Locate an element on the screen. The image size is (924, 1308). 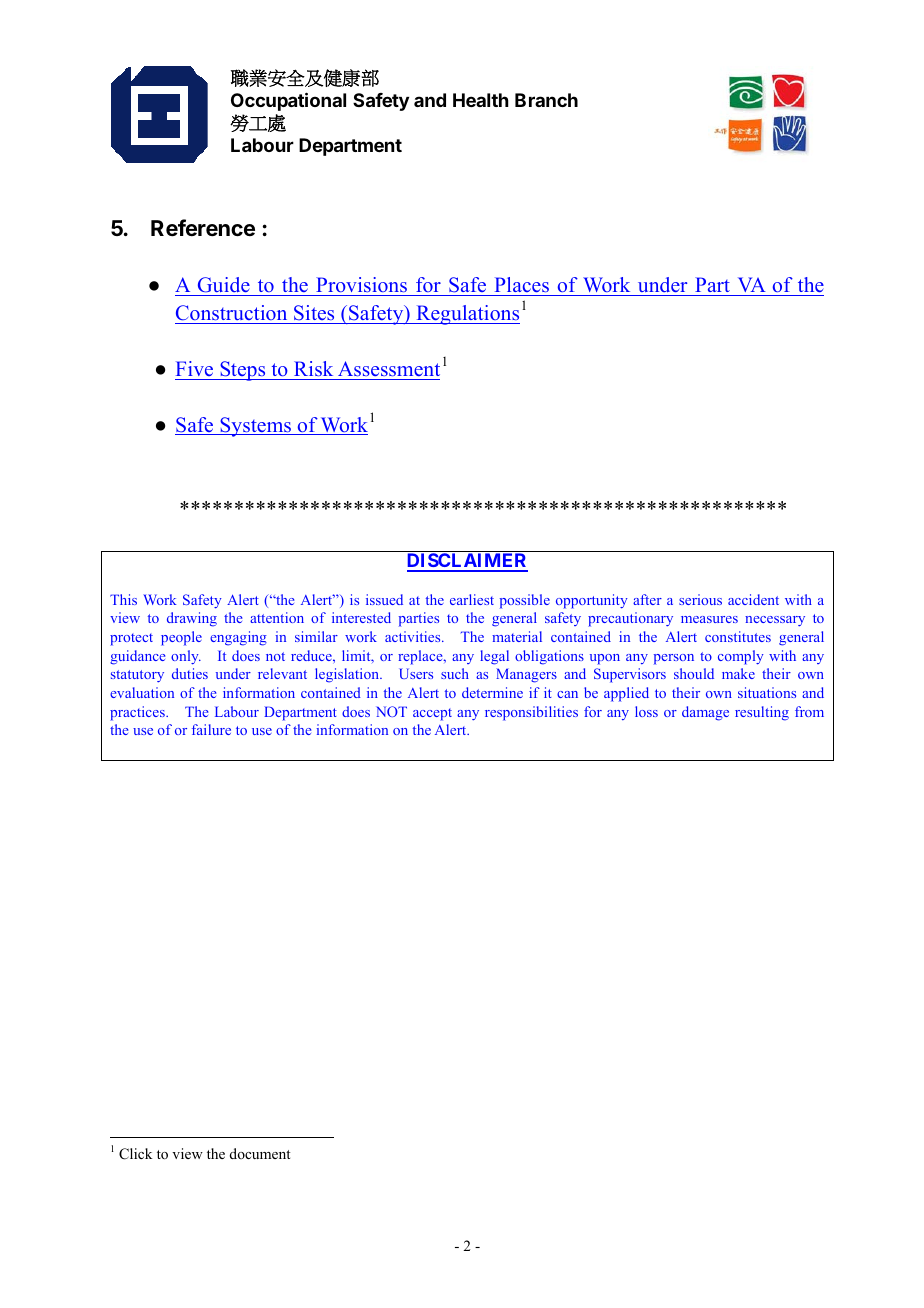
document is located at coordinates (260, 1153).
